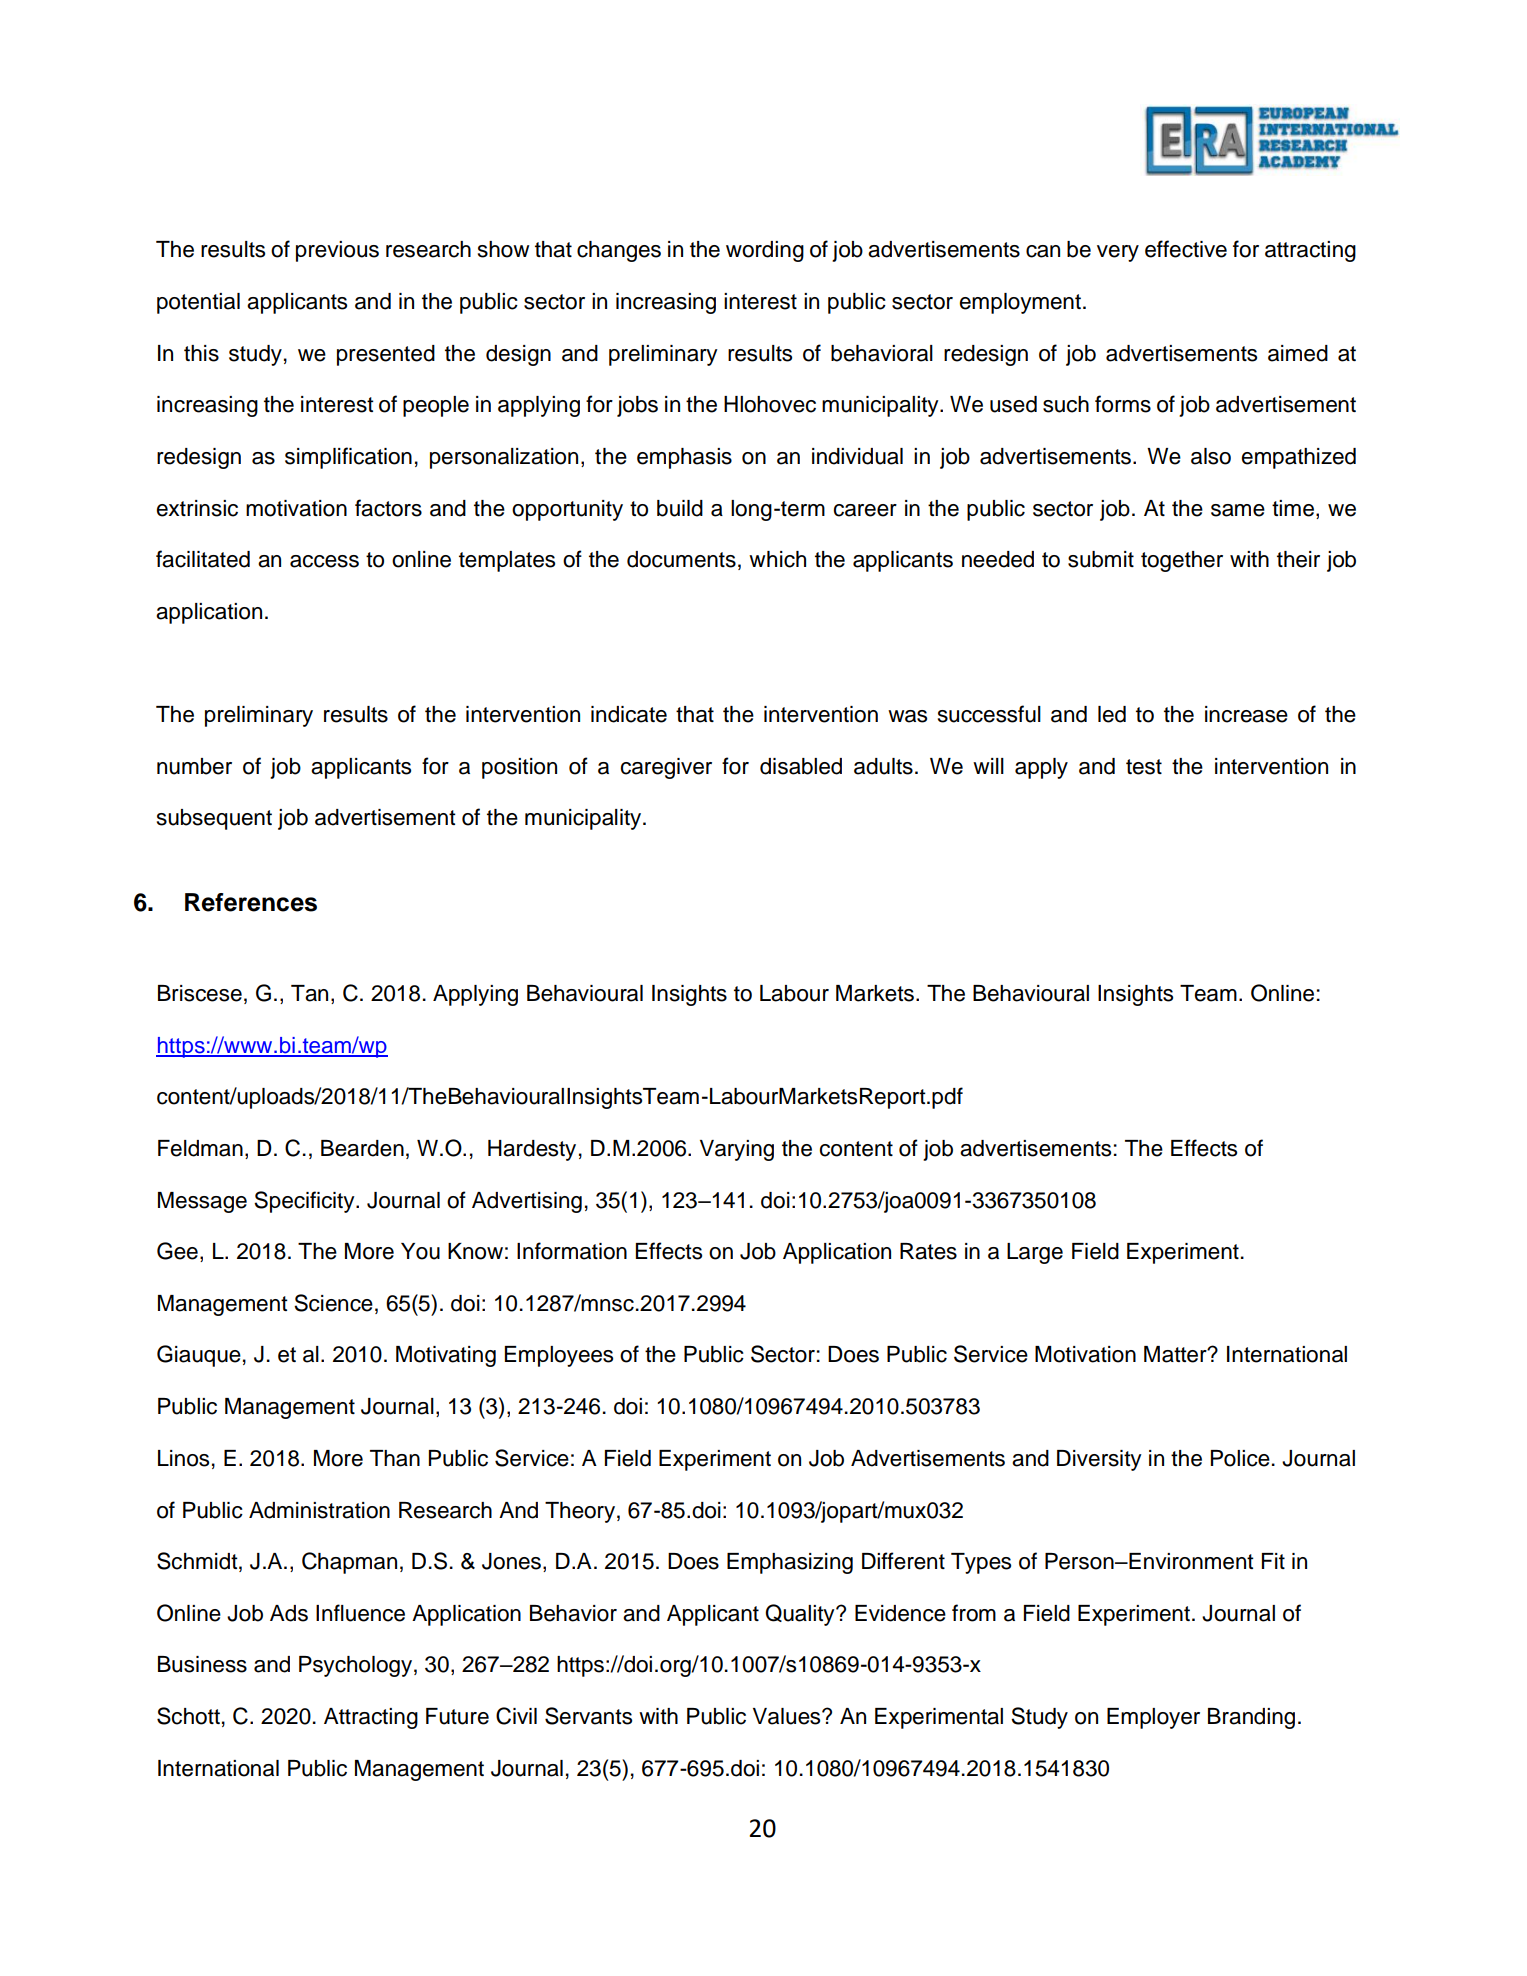 This screenshot has width=1527, height=1976. I want to click on Varying, so click(737, 1150).
